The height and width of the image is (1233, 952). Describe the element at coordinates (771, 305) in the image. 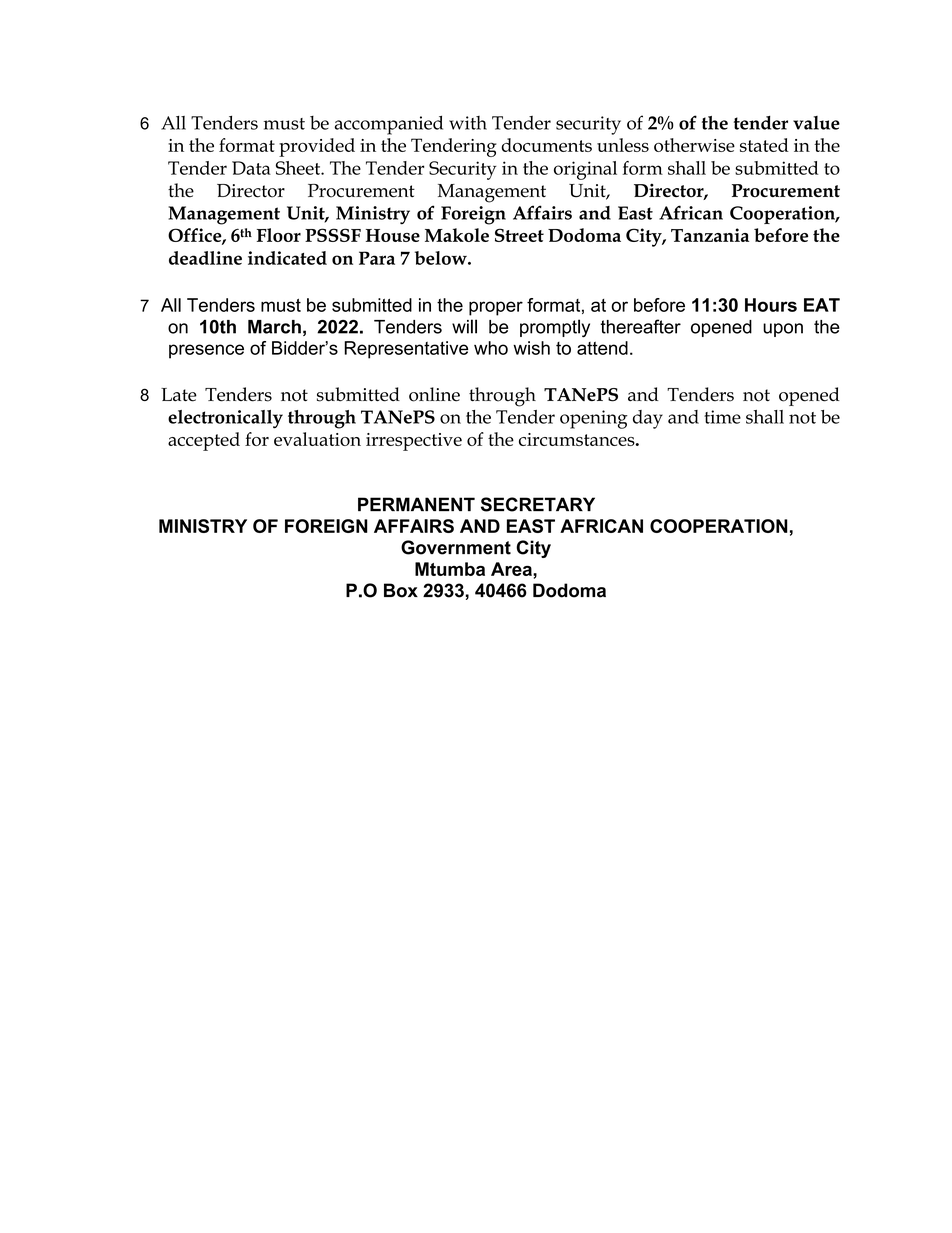

I see `Hours` at that location.
